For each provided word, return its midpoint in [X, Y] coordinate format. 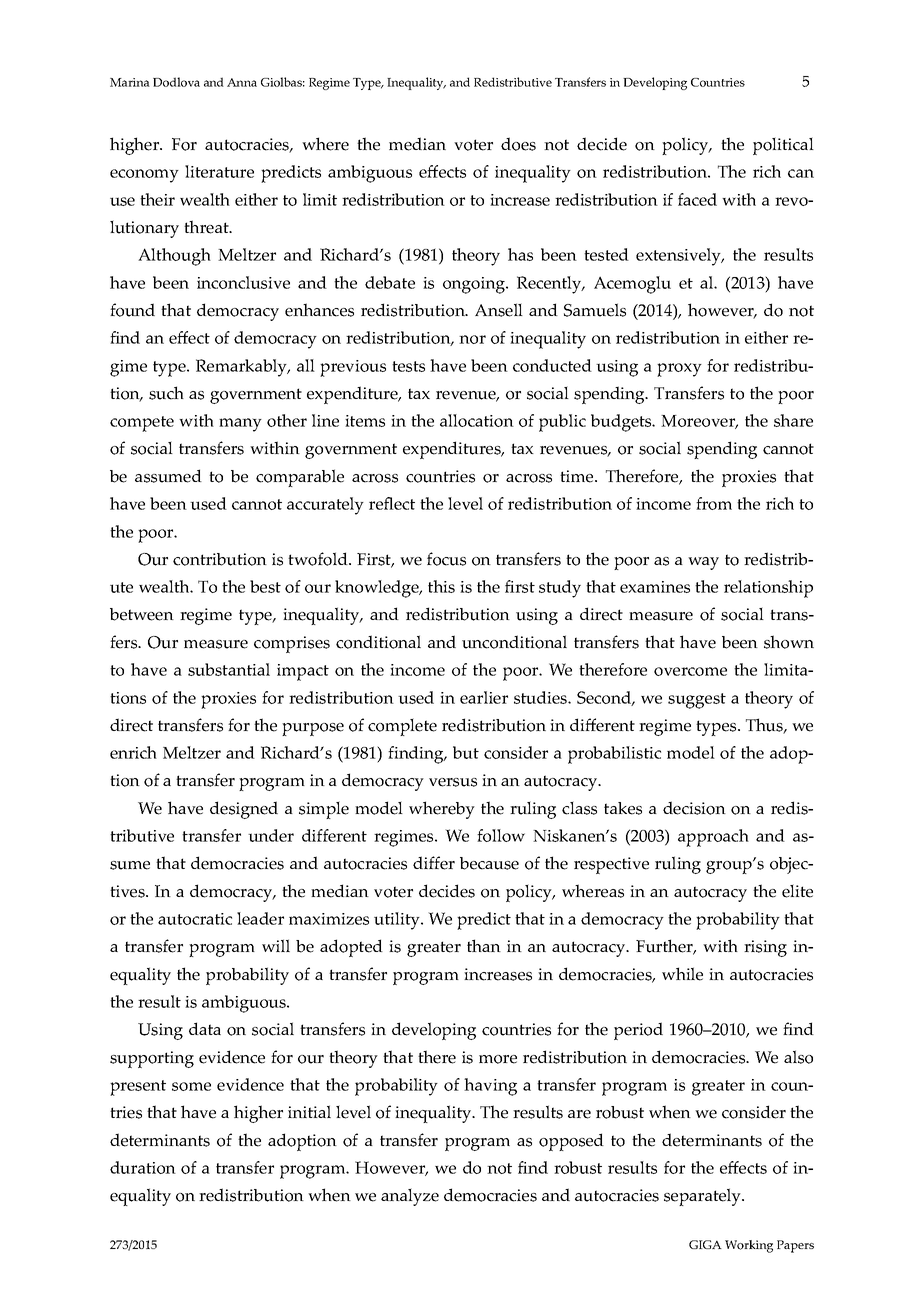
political [783, 146]
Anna [242, 82]
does [518, 144]
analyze [410, 1197]
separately [704, 1197]
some [191, 1086]
